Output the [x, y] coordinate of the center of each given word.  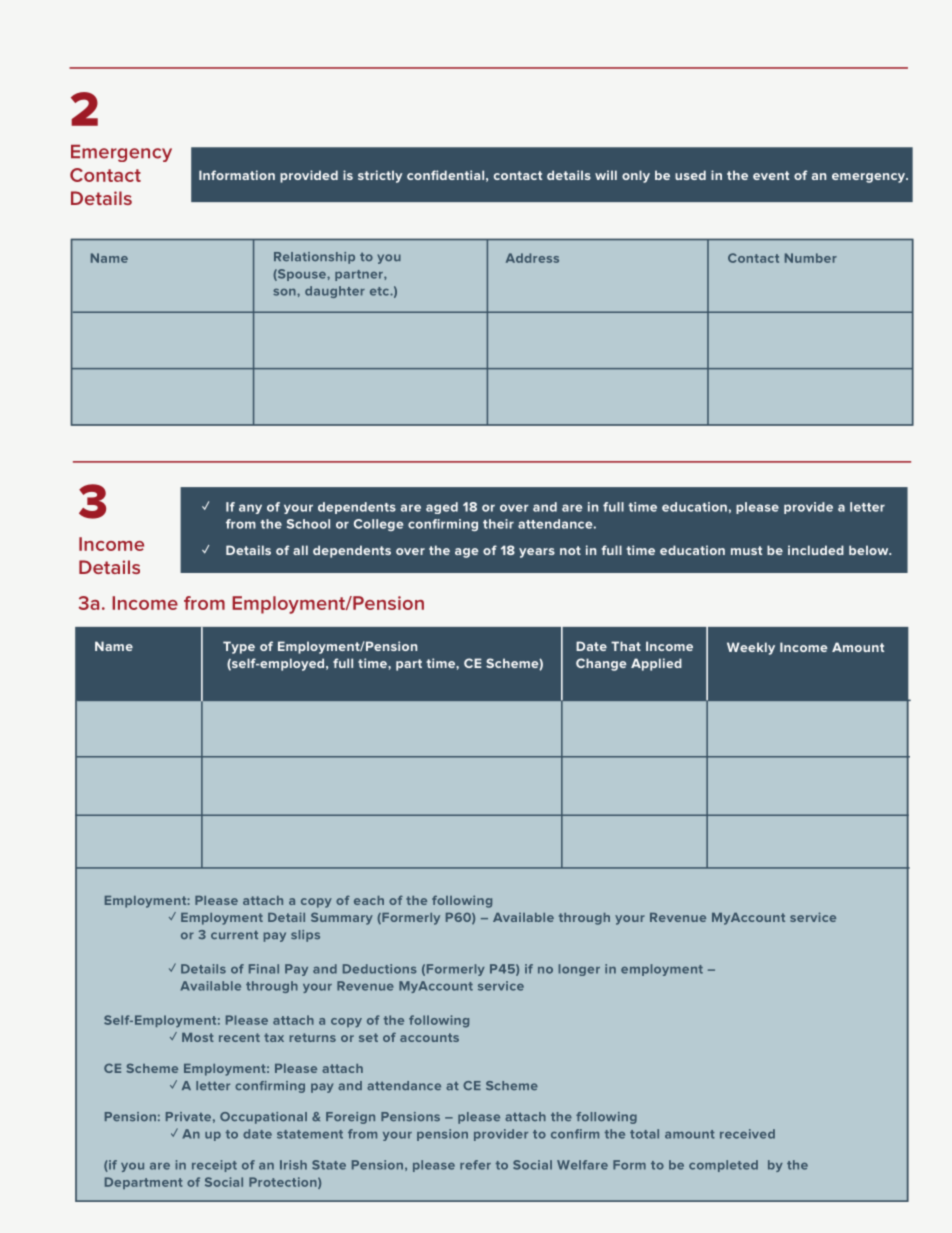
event [771, 175]
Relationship [314, 258]
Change [601, 664]
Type [239, 647]
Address [532, 258]
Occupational [263, 1118]
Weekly [751, 648]
